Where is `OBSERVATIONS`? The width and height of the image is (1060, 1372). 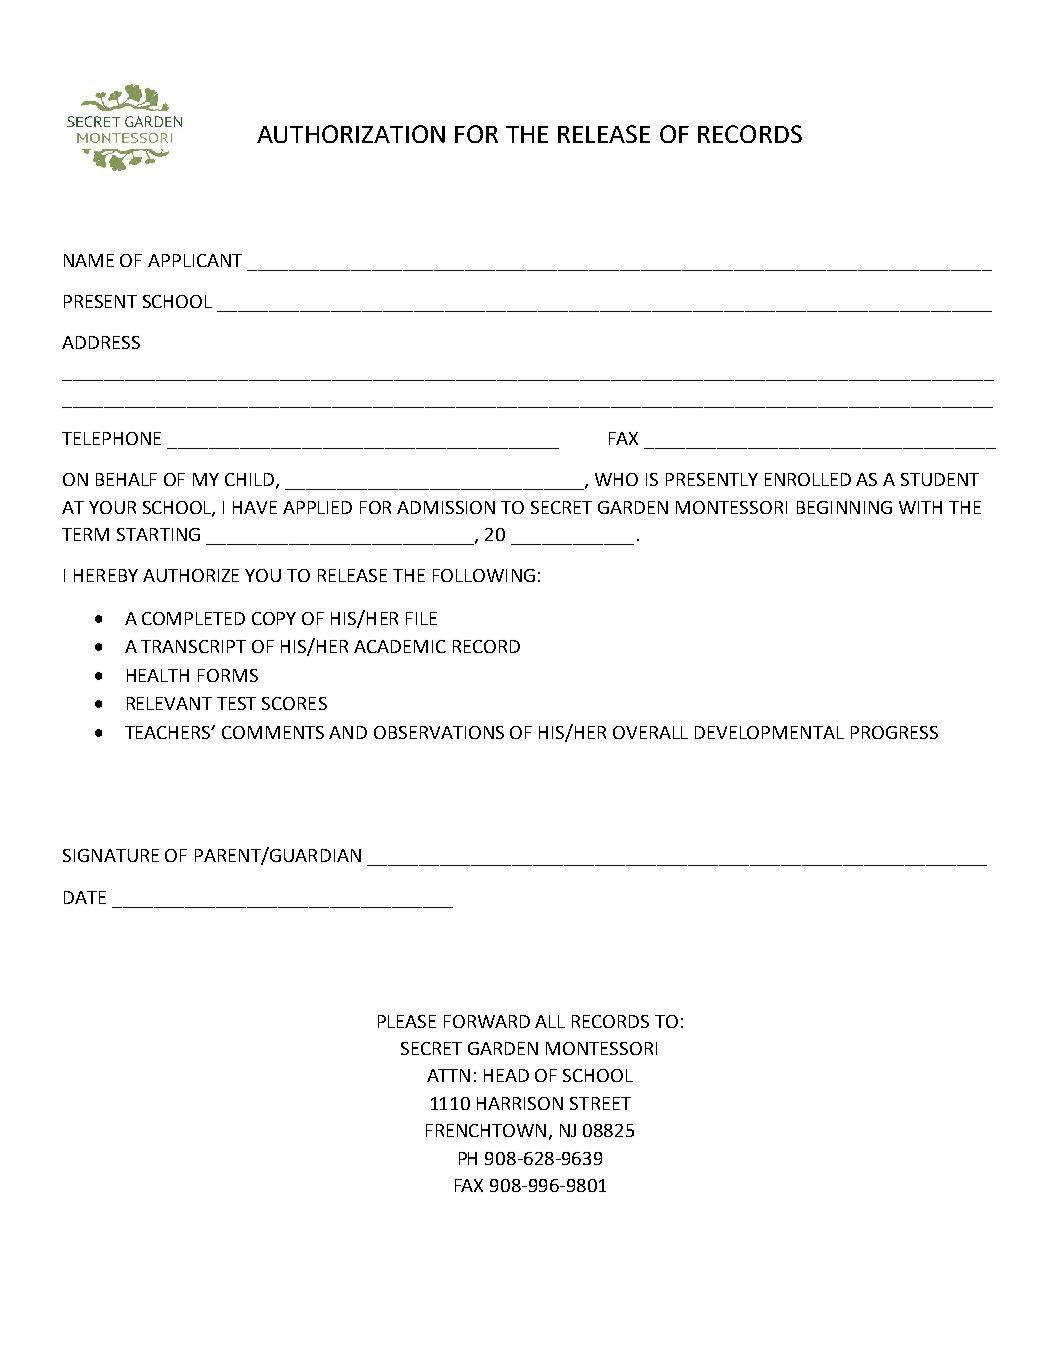 OBSERVATIONS is located at coordinates (439, 732).
